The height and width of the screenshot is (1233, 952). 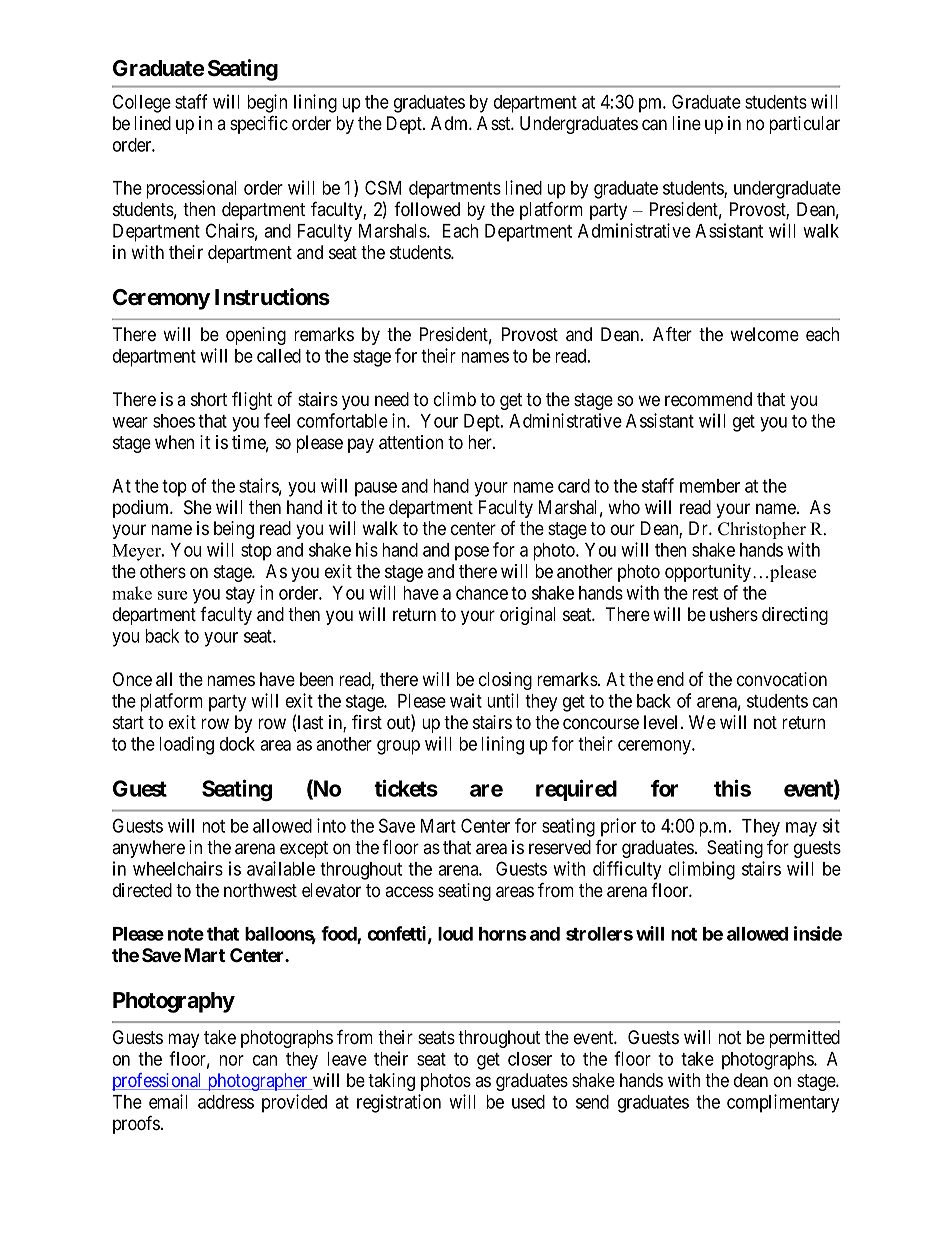 What do you see at coordinates (392, 399) in the screenshot?
I see `need` at bounding box center [392, 399].
